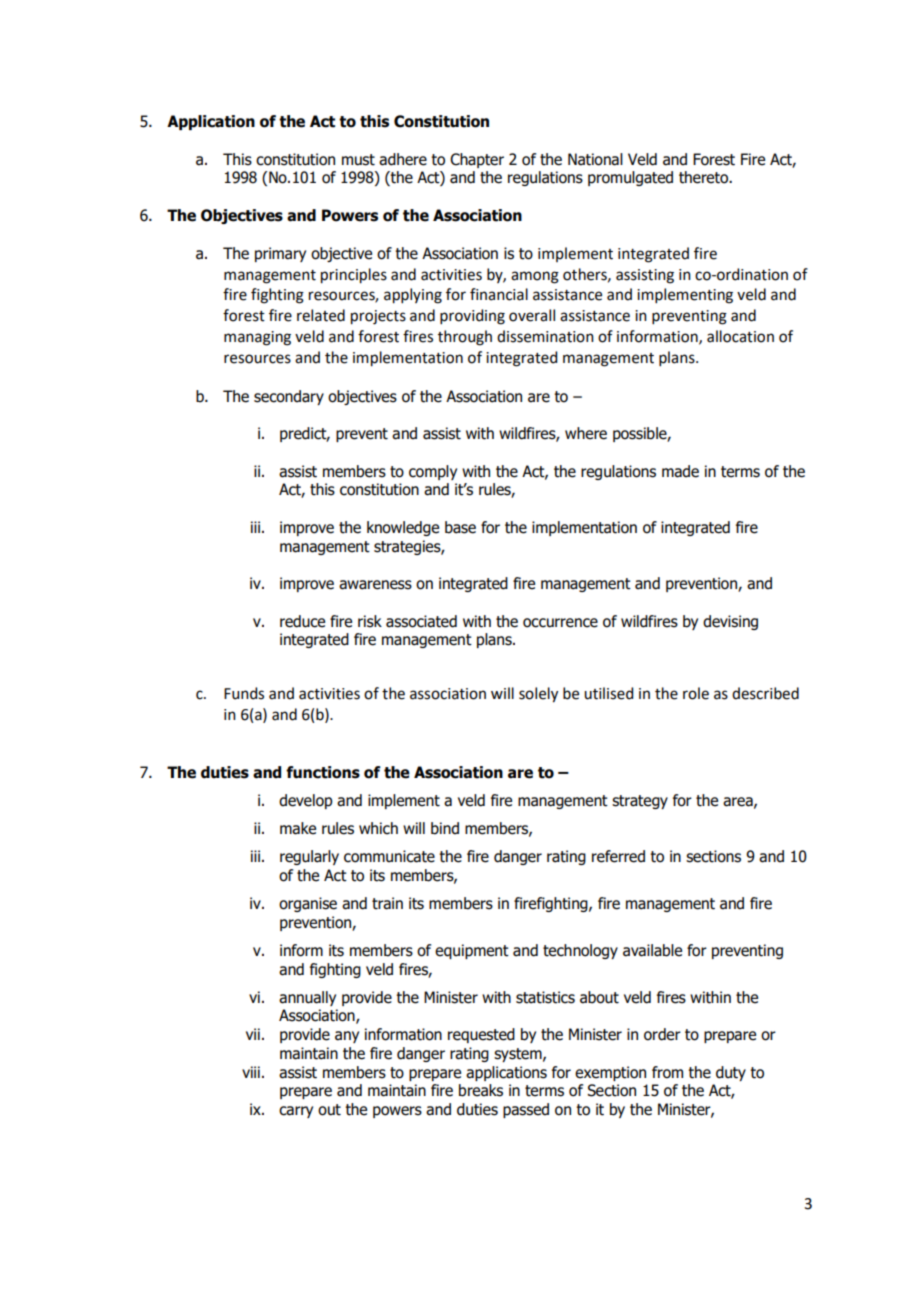 Image resolution: width=924 pixels, height=1308 pixels. Describe the element at coordinates (586, 433) in the page. I see `where` at that location.
